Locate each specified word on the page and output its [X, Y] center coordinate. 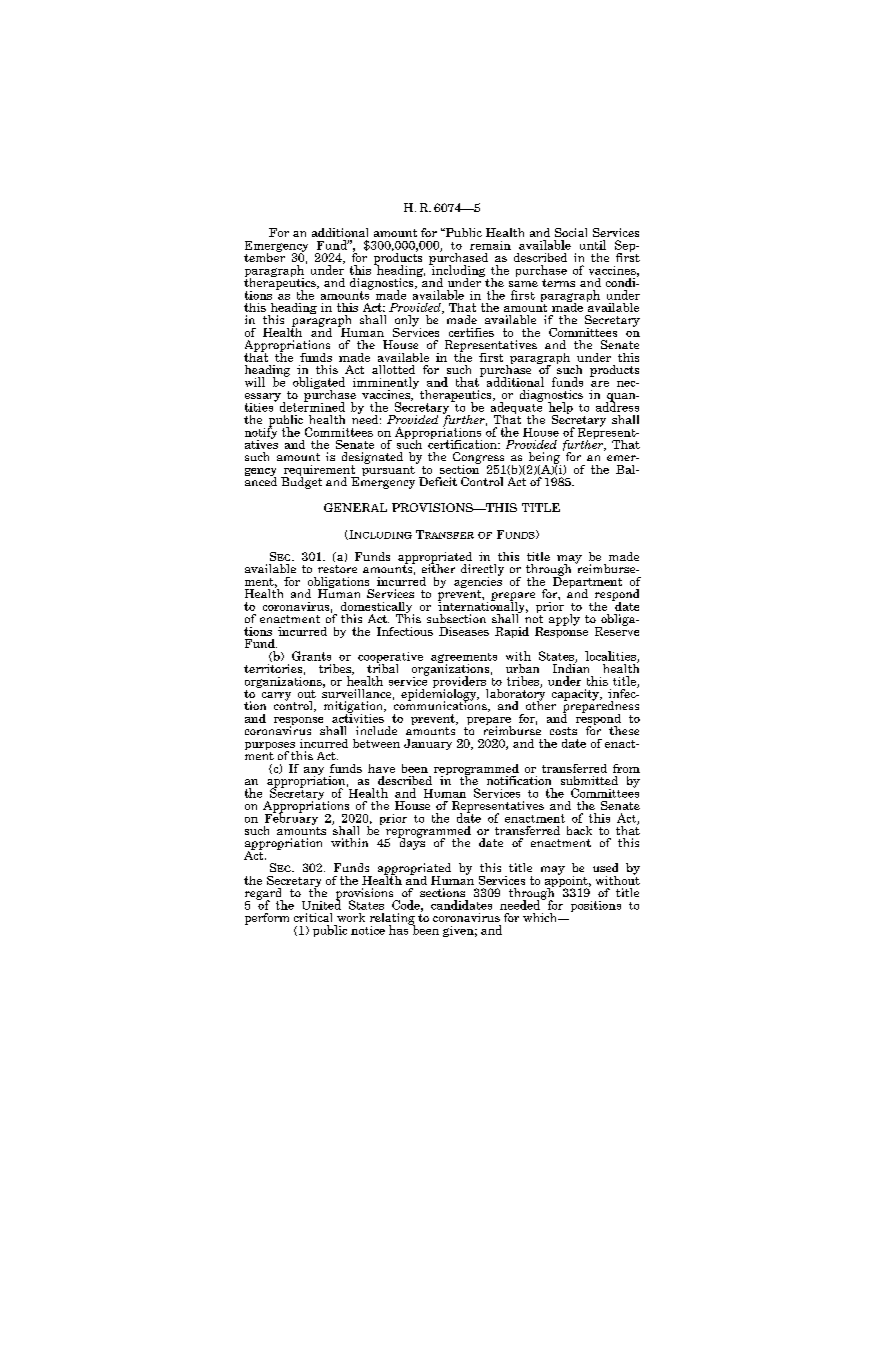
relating [392, 920]
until [593, 245]
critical [313, 917]
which [541, 917]
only [407, 322]
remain [490, 245]
